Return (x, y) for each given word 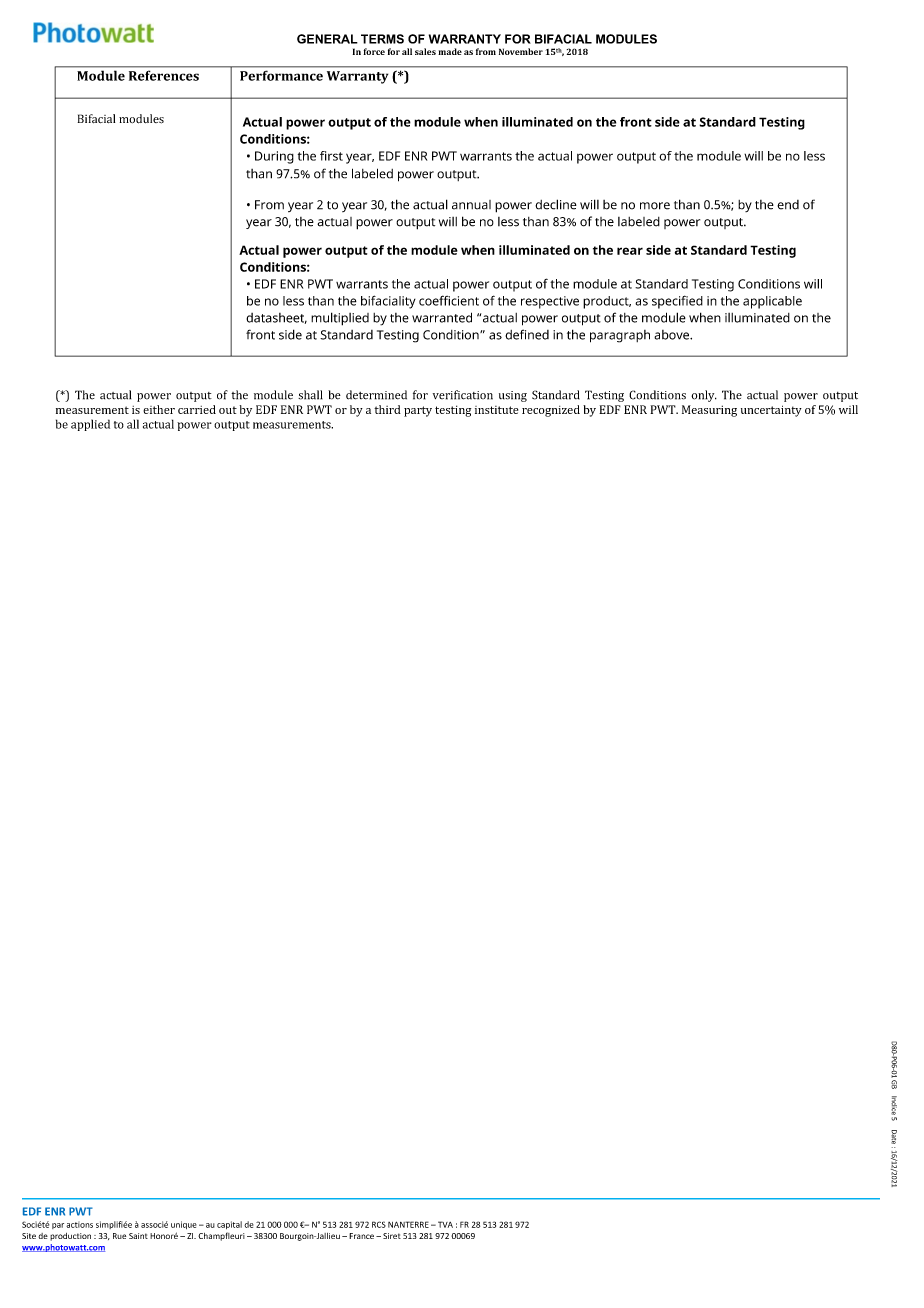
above (673, 335)
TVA (444, 1224)
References (164, 76)
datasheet (276, 318)
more (655, 206)
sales (425, 51)
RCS (379, 1224)
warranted (442, 317)
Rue (119, 1236)
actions (79, 1225)
